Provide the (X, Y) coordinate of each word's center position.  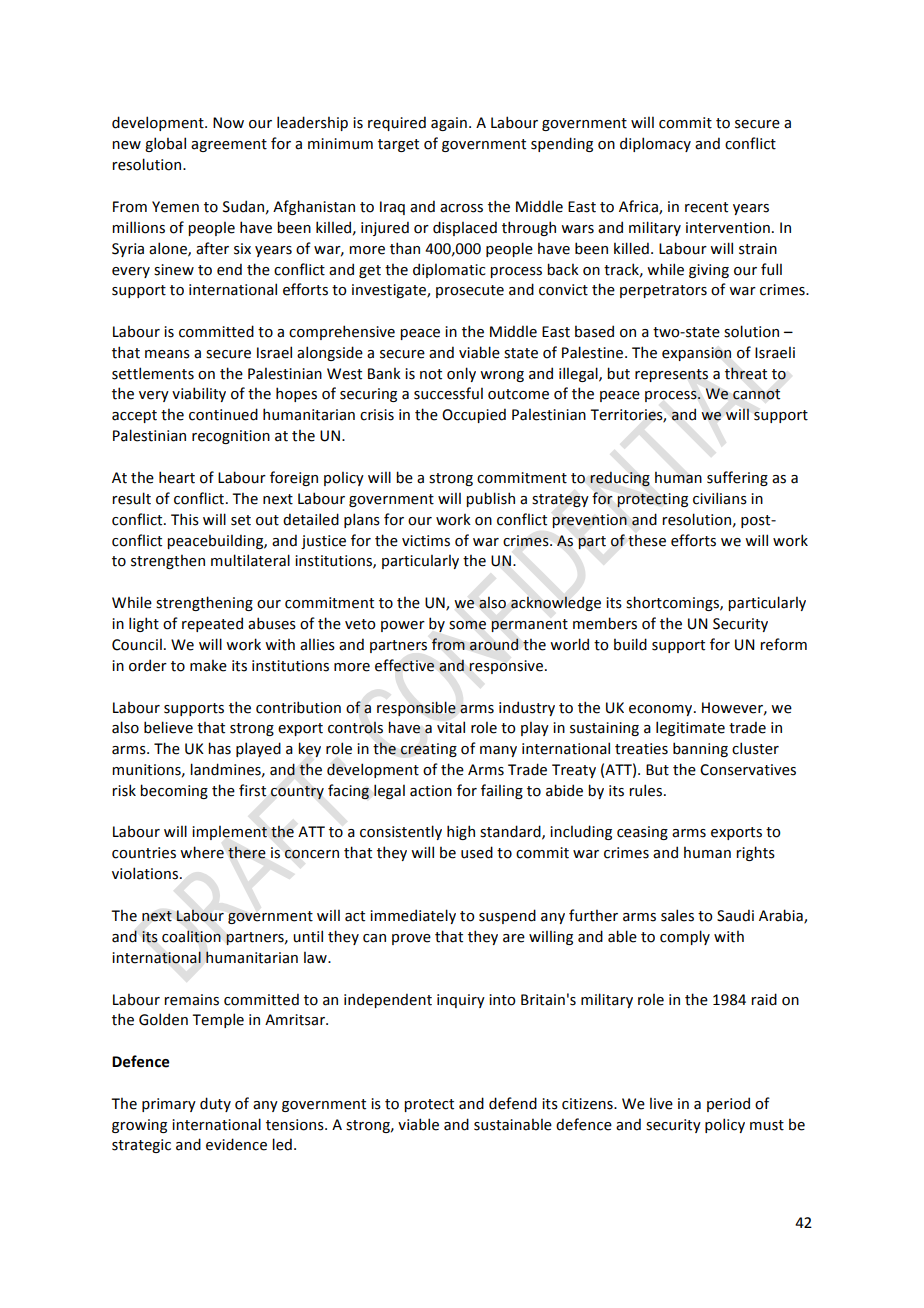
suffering (737, 478)
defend (513, 1103)
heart (177, 477)
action (431, 791)
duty (215, 1104)
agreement (229, 145)
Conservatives (748, 770)
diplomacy (655, 144)
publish (490, 499)
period (728, 1104)
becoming (174, 791)
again (449, 124)
